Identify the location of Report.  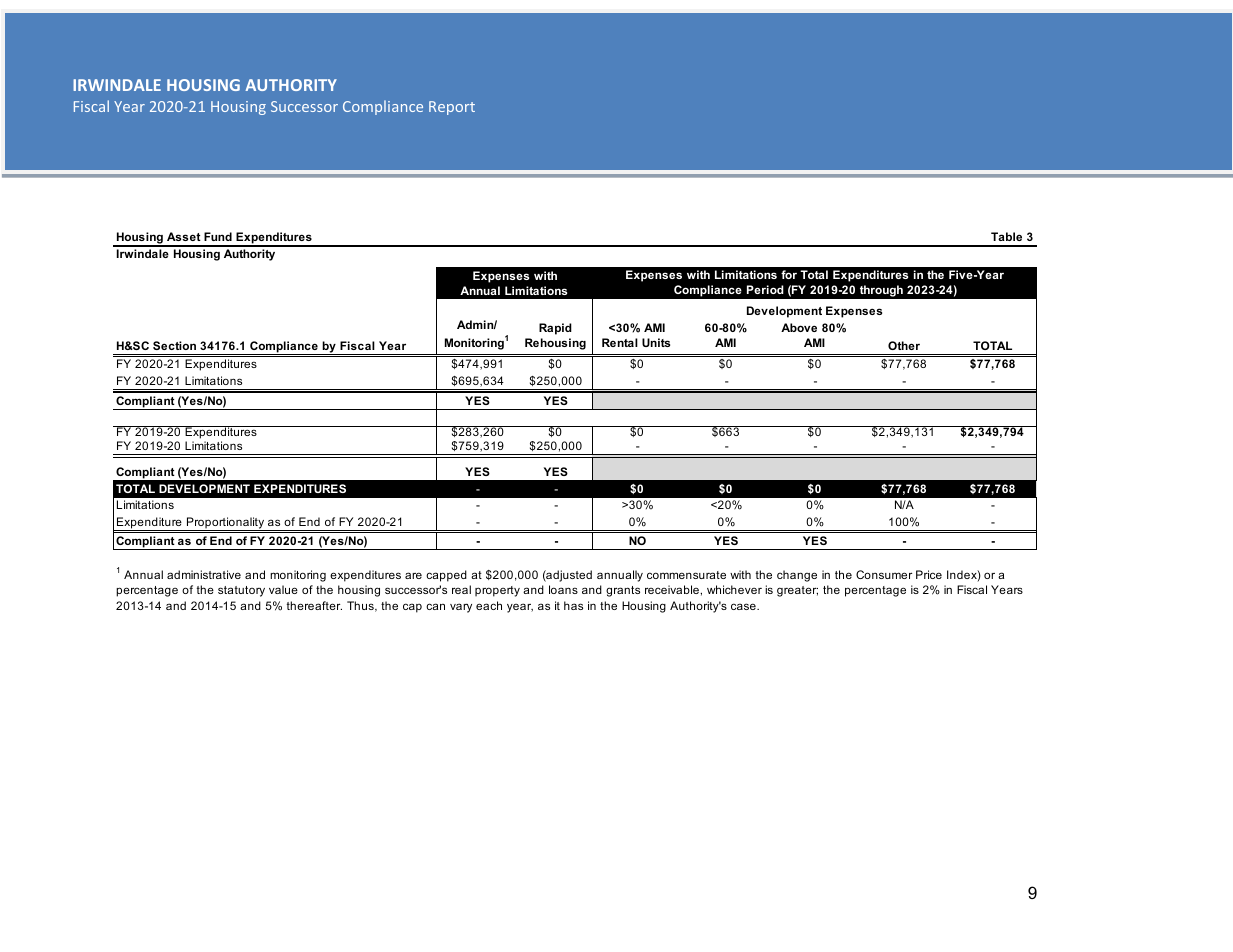
(452, 108).
